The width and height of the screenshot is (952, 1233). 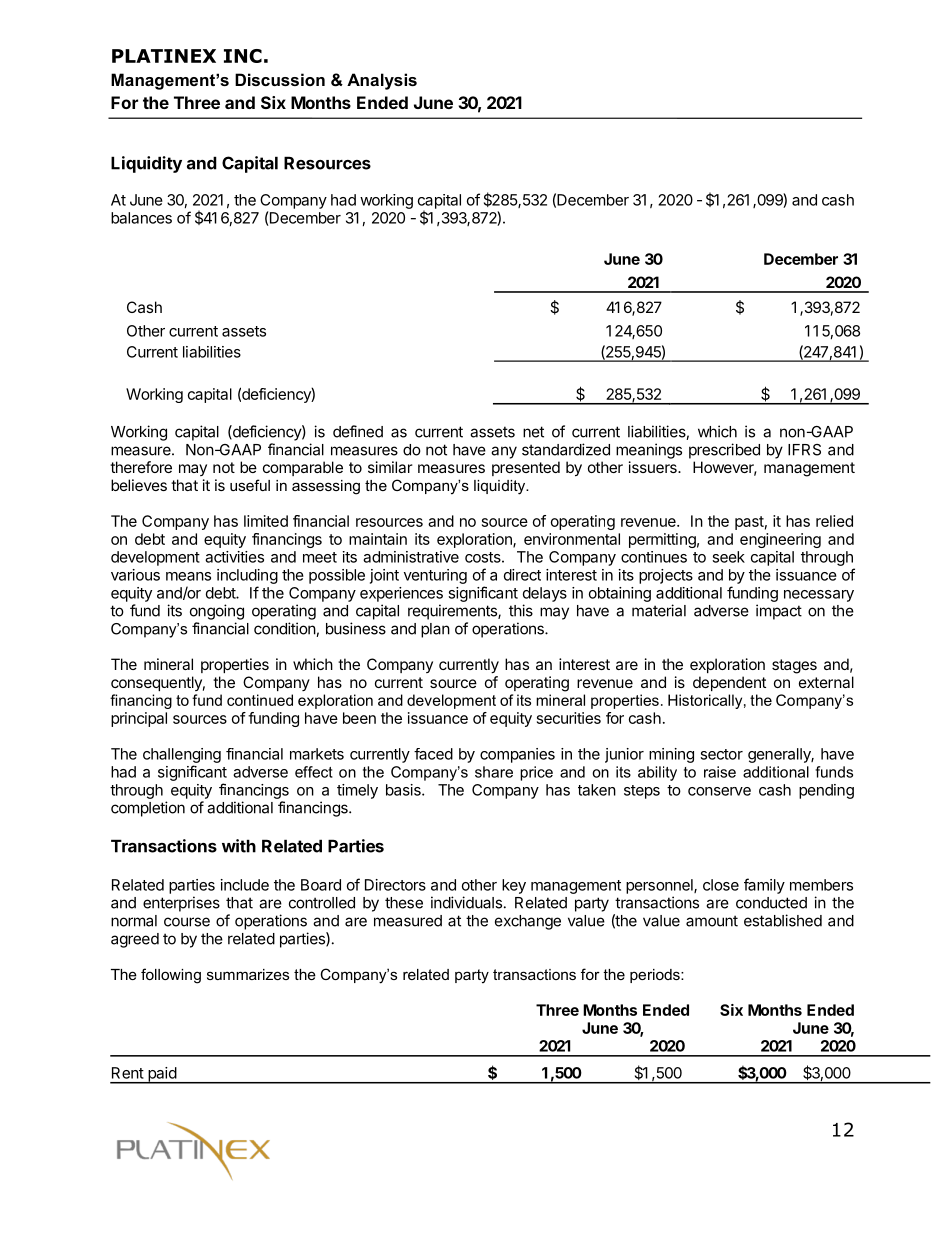 What do you see at coordinates (783, 920) in the screenshot?
I see `established` at bounding box center [783, 920].
